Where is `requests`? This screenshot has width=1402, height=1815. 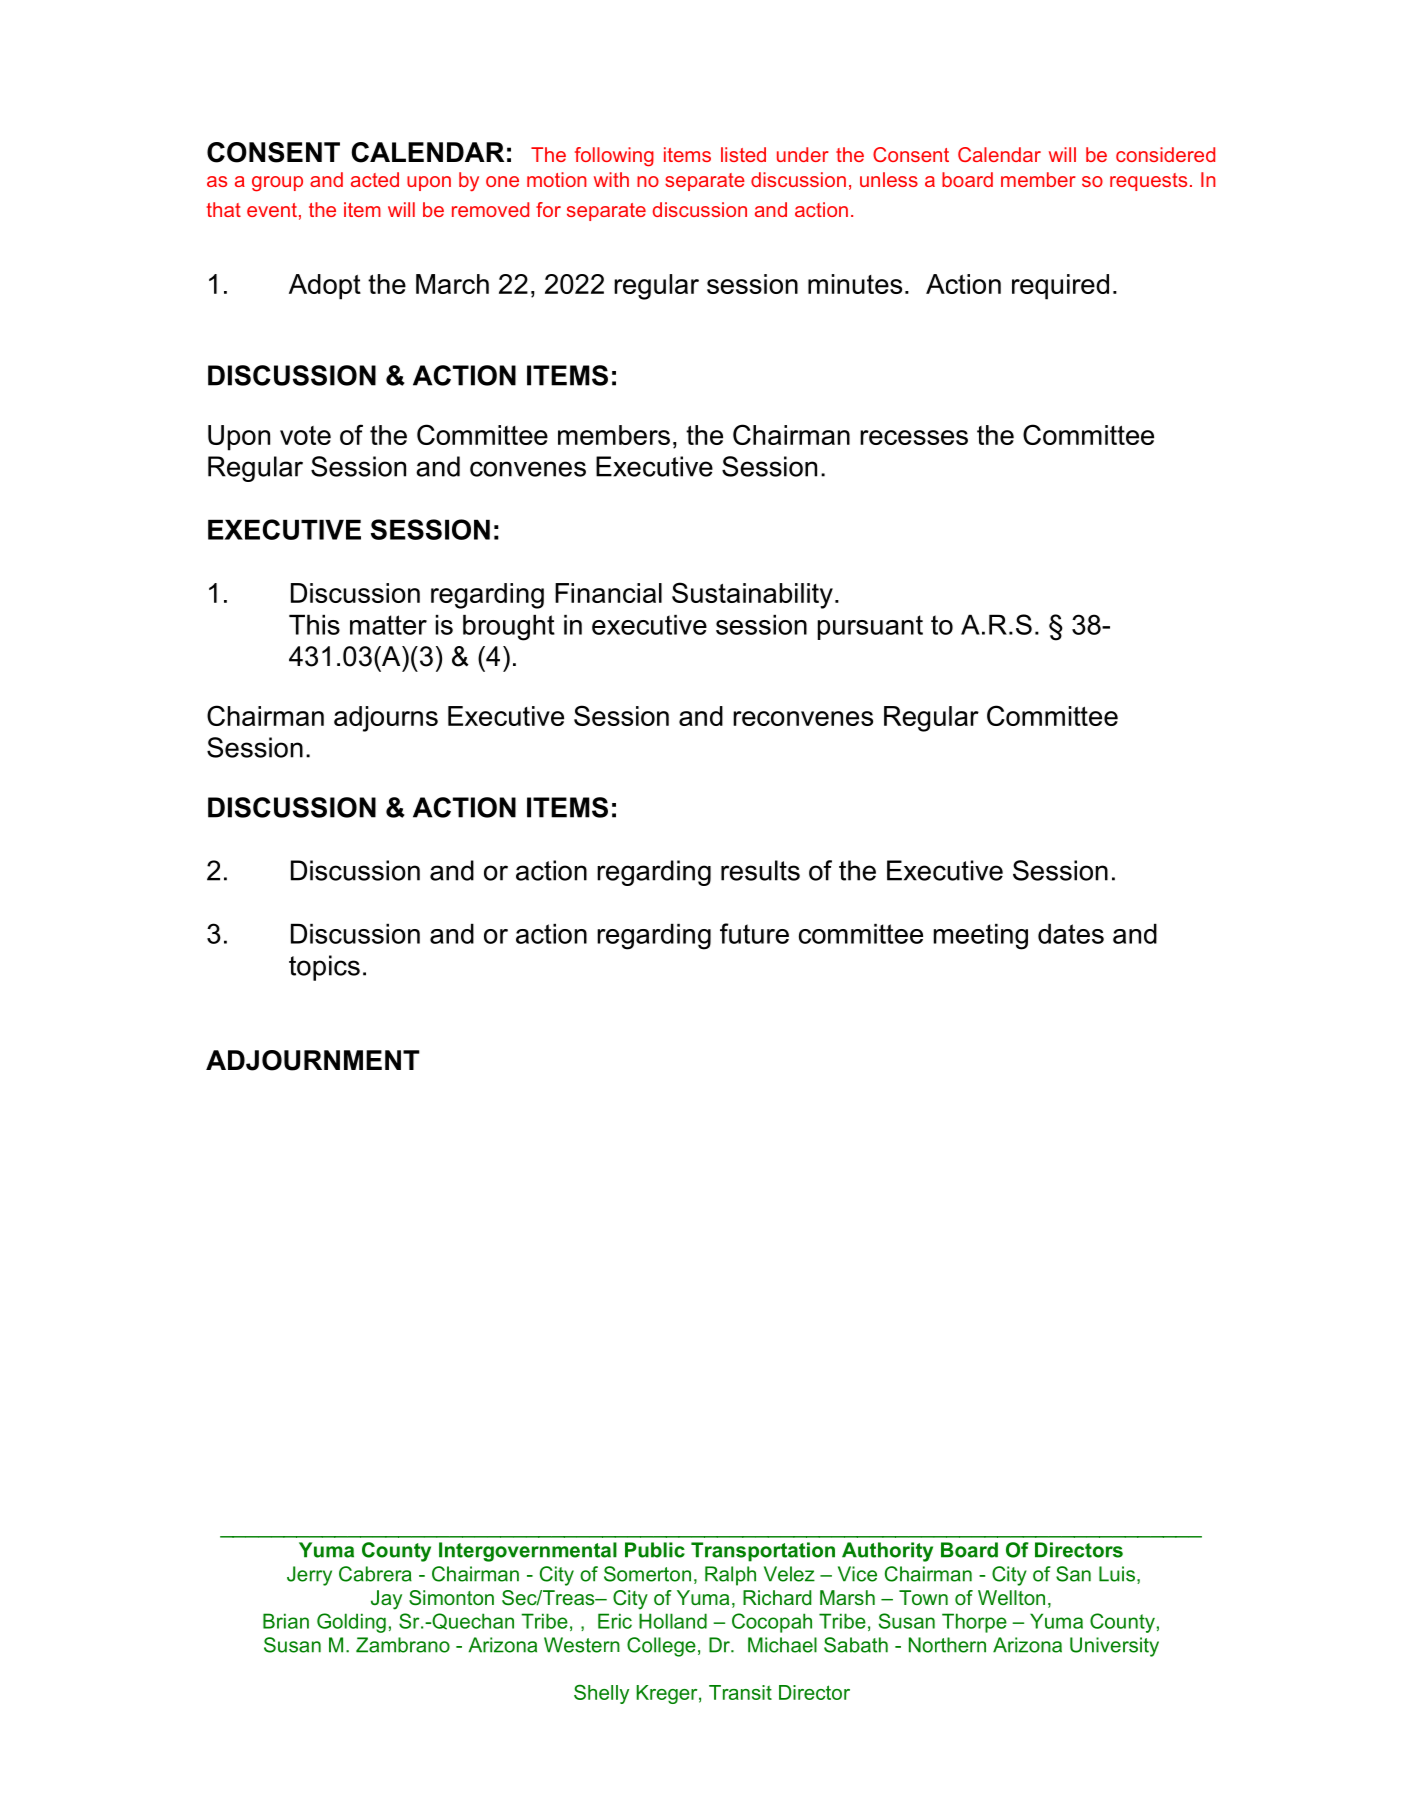 requests is located at coordinates (1148, 182).
